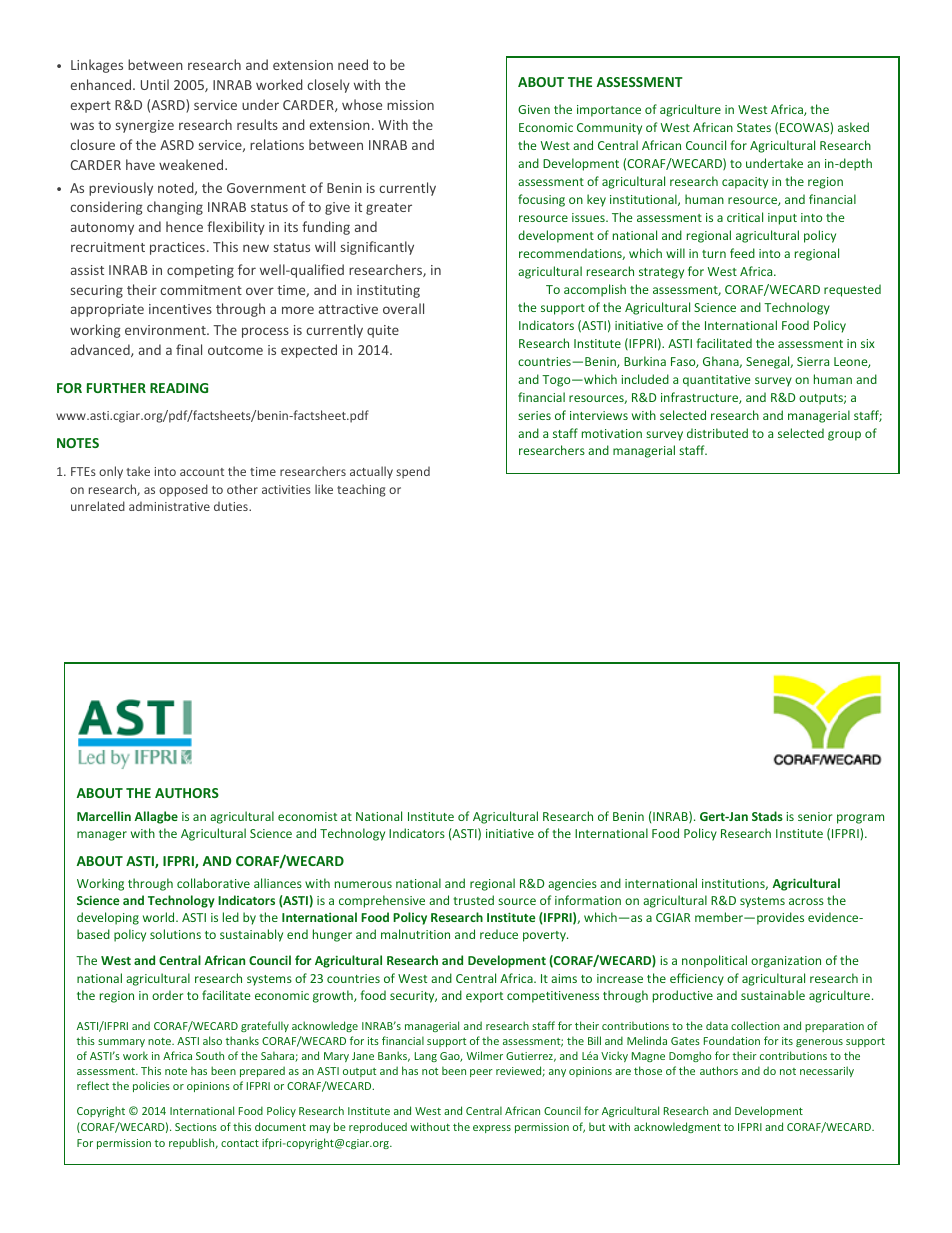  I want to click on Sections, so click(196, 1127).
